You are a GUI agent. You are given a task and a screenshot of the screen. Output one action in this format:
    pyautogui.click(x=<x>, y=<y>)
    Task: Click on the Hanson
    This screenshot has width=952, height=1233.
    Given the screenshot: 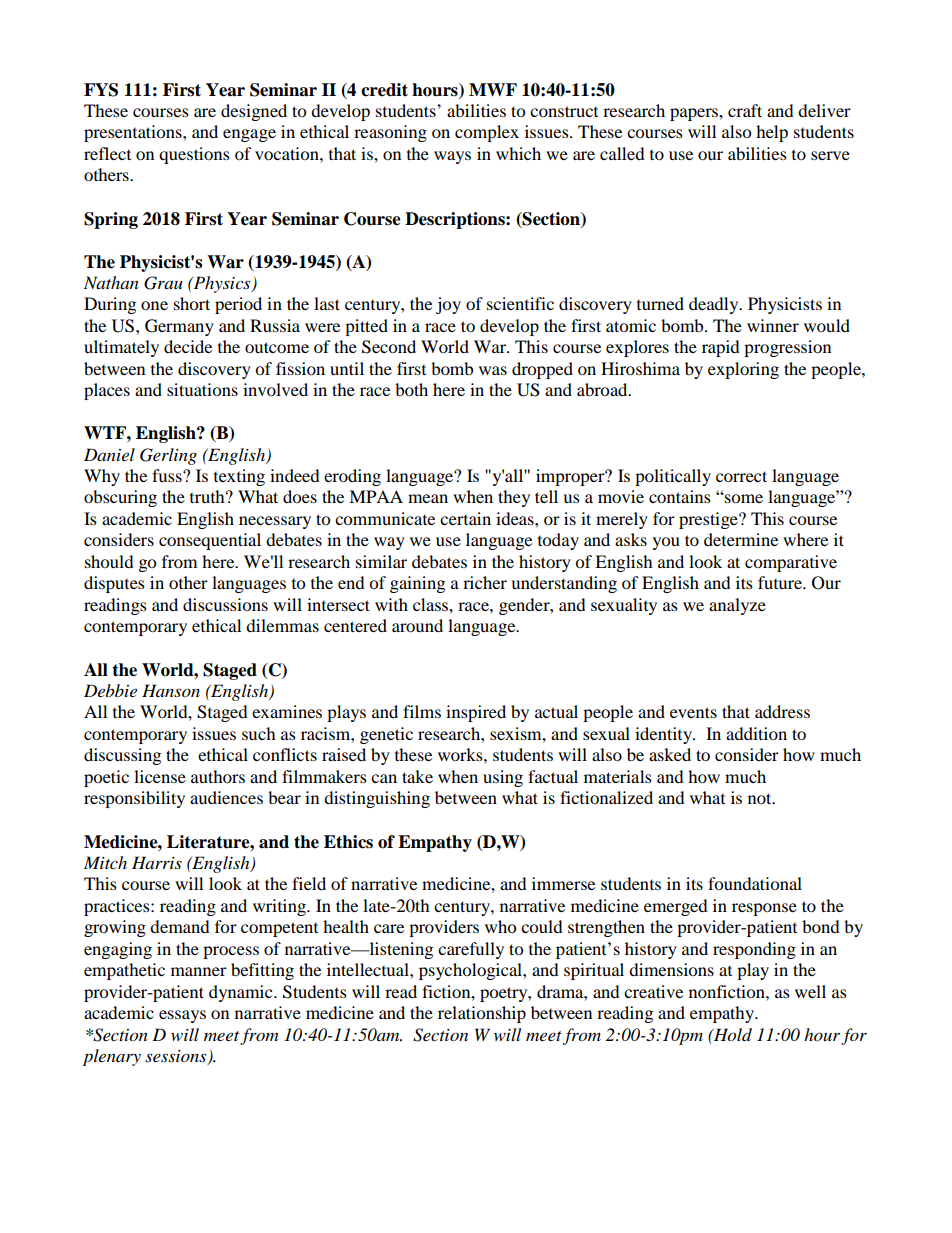 What is the action you would take?
    pyautogui.click(x=171, y=690)
